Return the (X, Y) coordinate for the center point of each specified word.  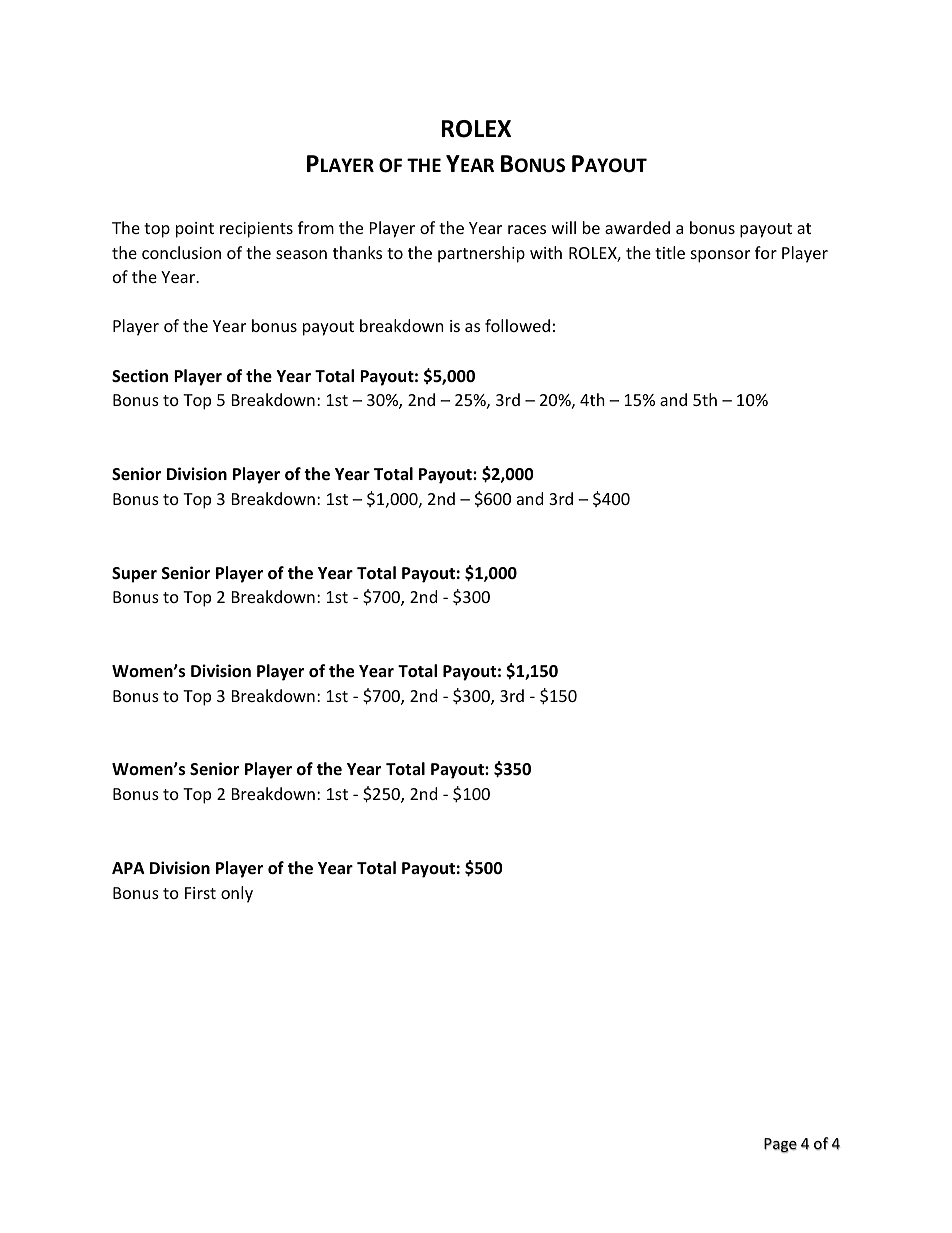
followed (517, 325)
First (200, 893)
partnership (481, 254)
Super (134, 575)
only (237, 894)
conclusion (181, 252)
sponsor (720, 256)
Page (780, 1145)
